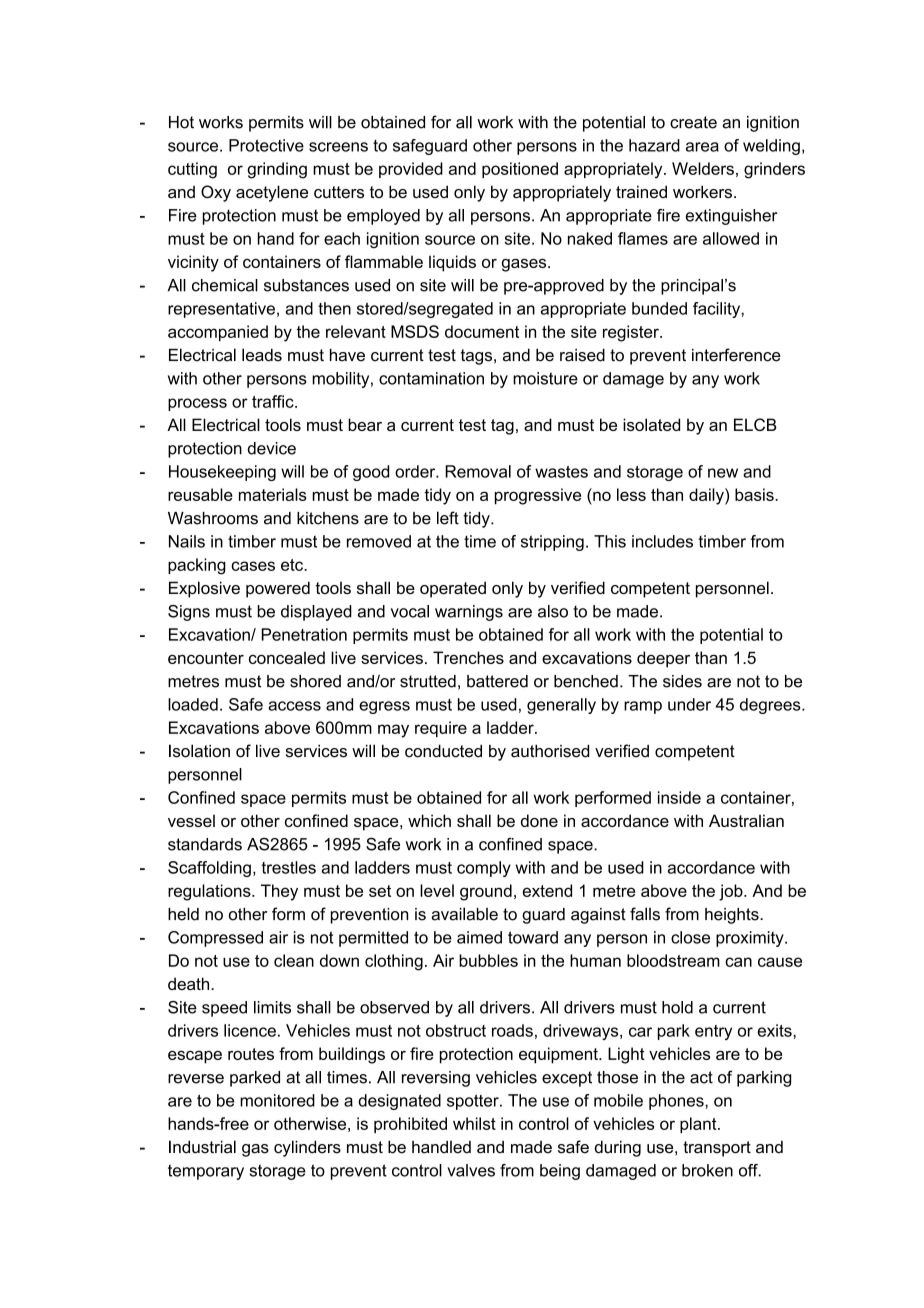 This screenshot has height=1308, width=924. I want to click on transport, so click(717, 1149).
